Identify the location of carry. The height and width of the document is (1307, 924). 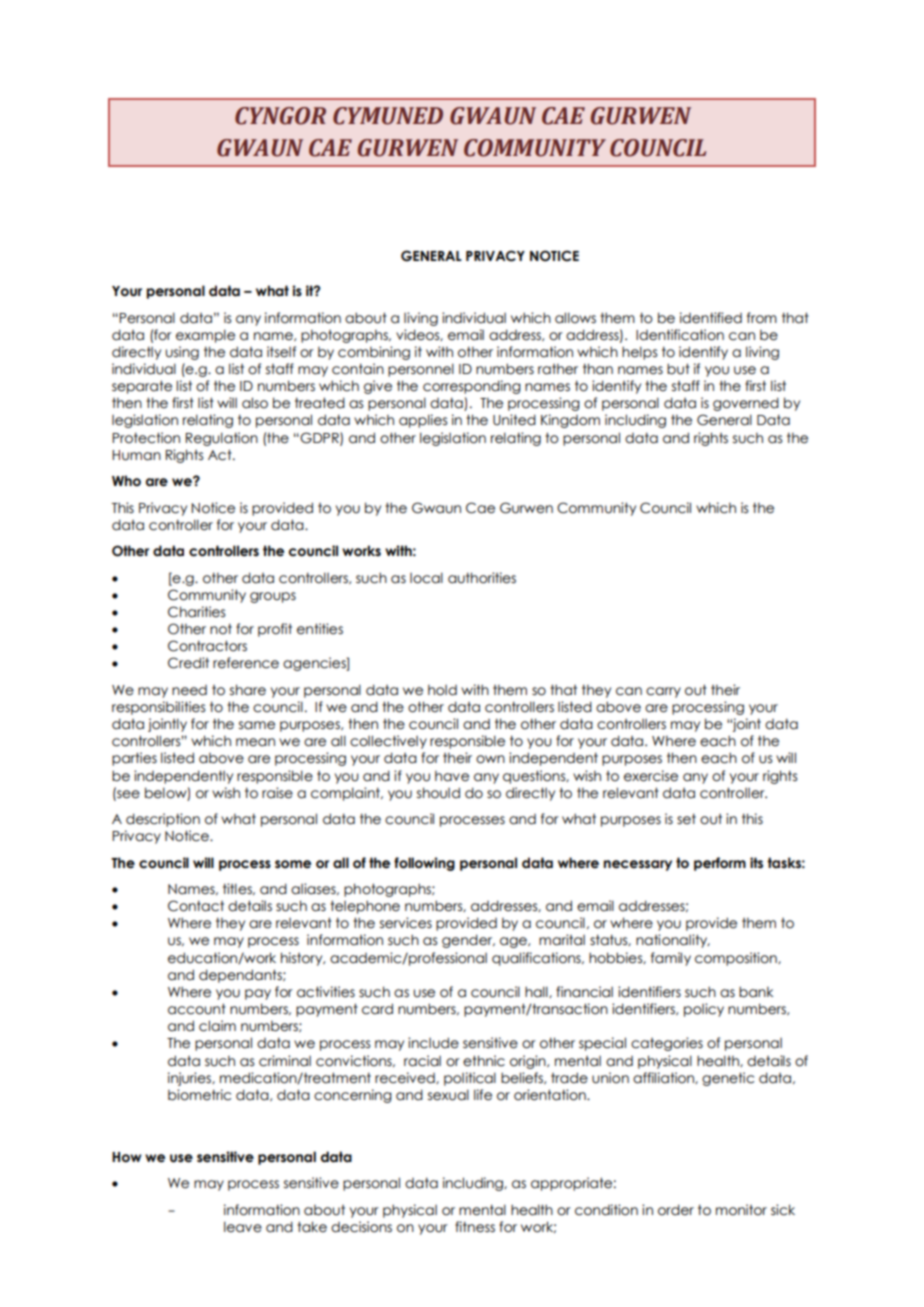
(663, 692).
